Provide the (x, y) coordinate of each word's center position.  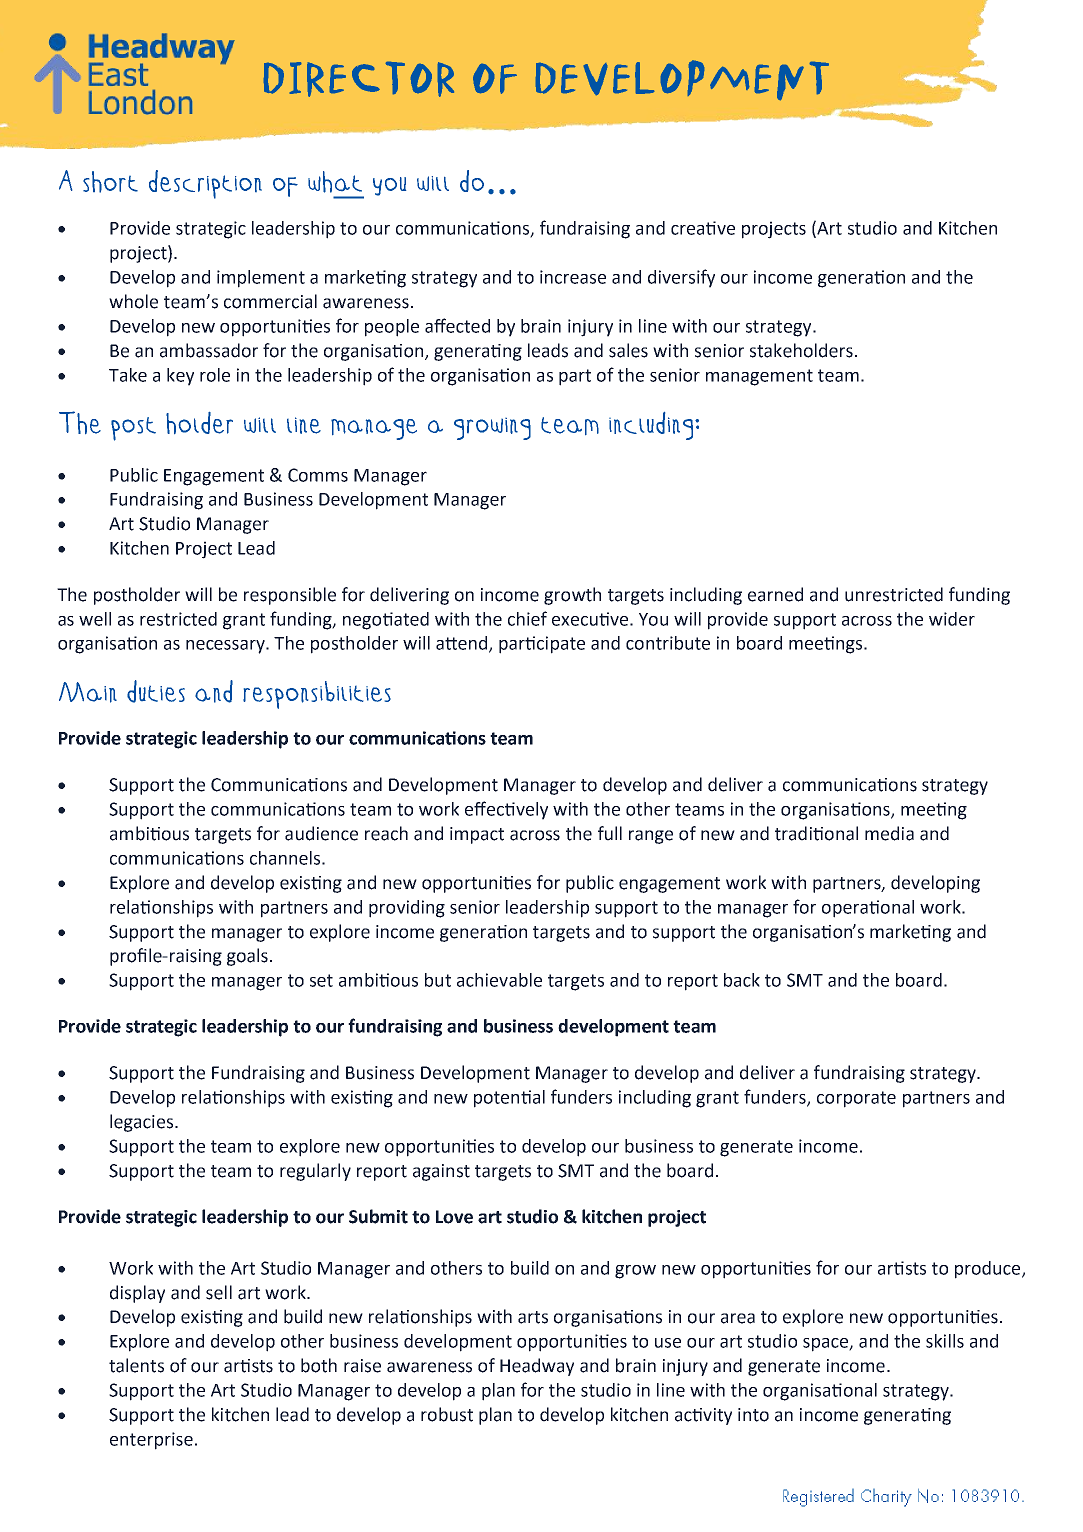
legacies (141, 1123)
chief (527, 618)
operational (868, 909)
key (180, 377)
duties (156, 691)
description (205, 184)
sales (628, 350)
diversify (681, 278)
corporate (856, 1099)
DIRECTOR (359, 79)
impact (477, 835)
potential (509, 1099)
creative (703, 228)
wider (952, 619)
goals (247, 957)
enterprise (151, 1441)
